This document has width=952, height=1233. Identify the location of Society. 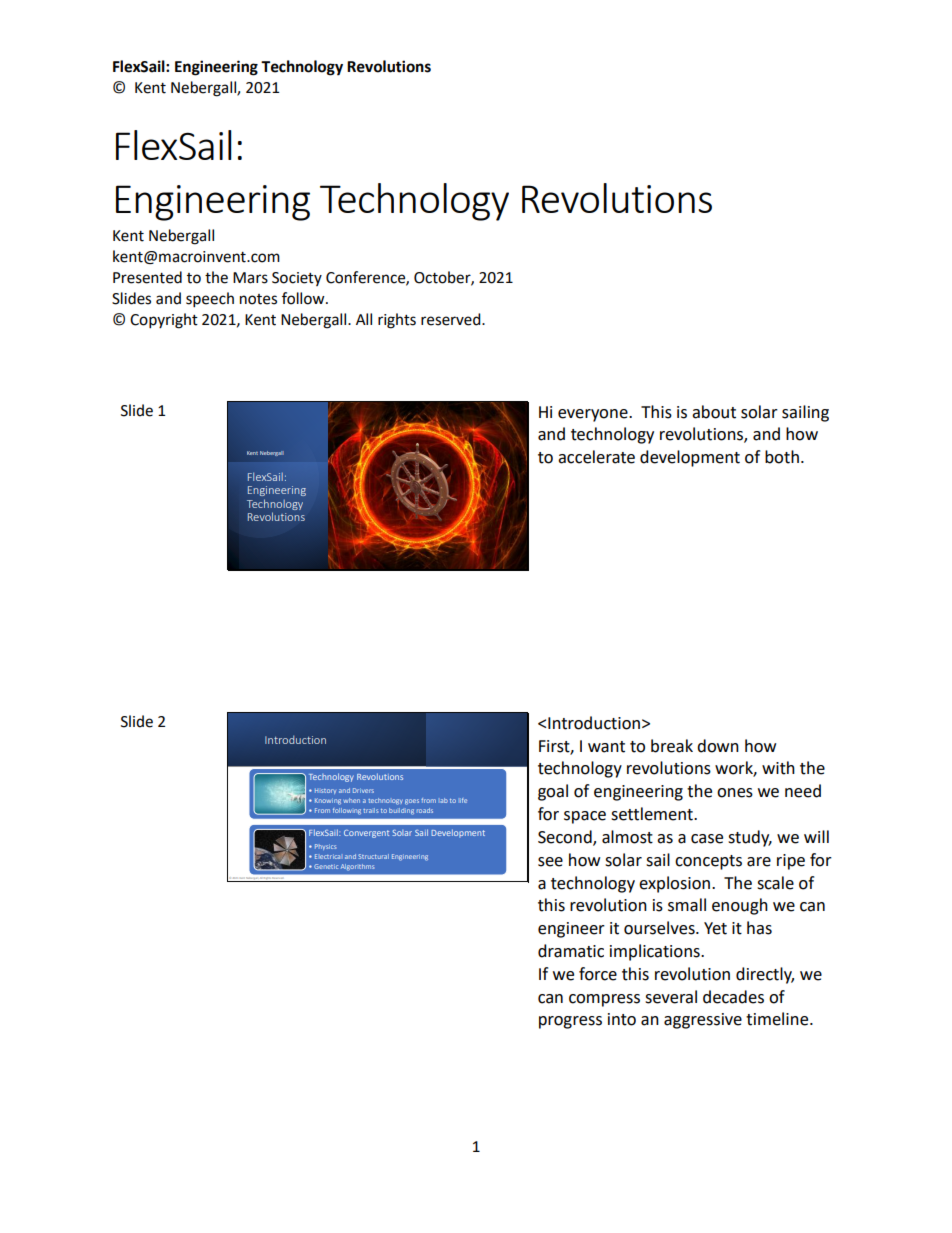
(297, 279).
